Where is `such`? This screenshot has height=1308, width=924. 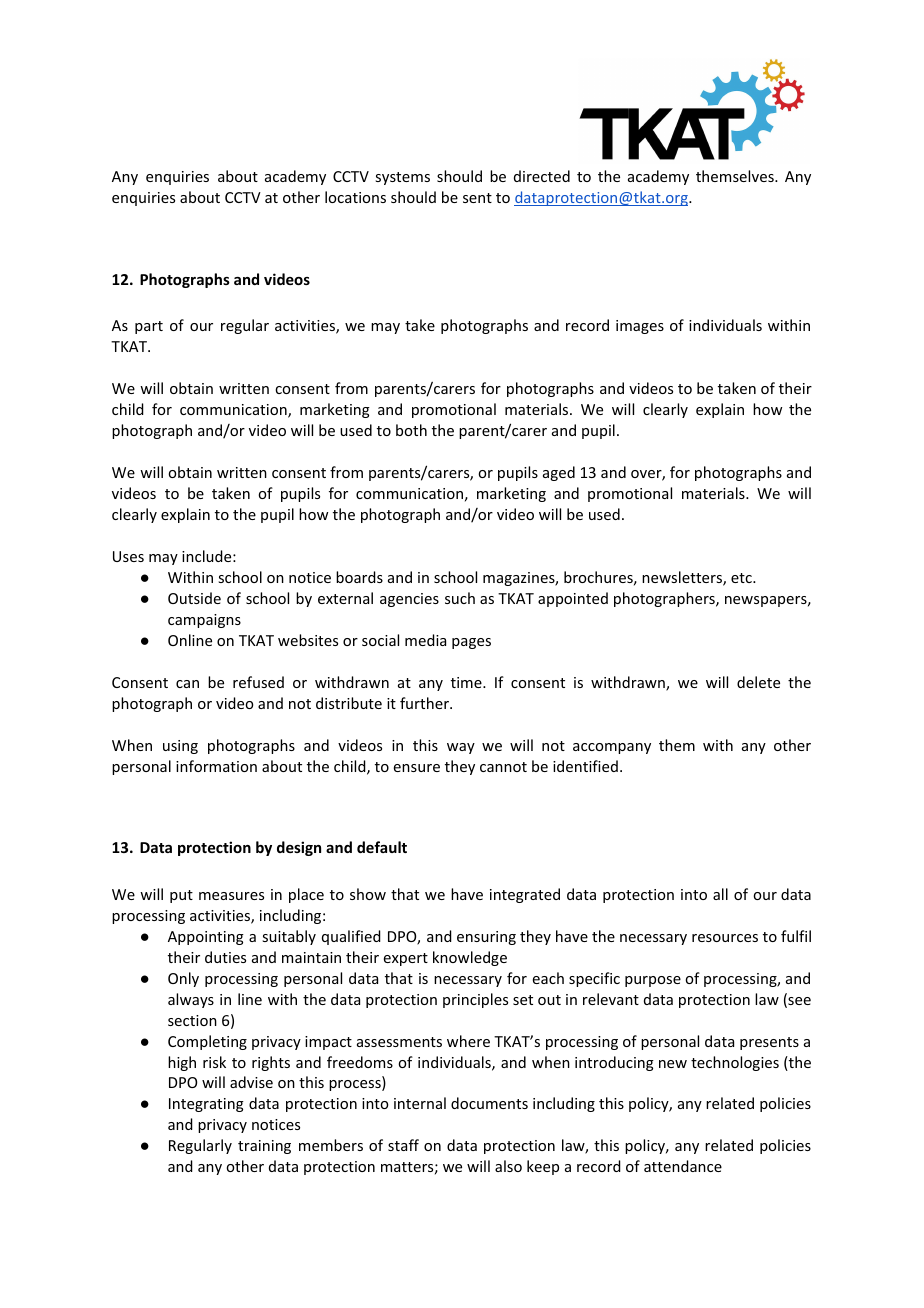
such is located at coordinates (460, 598).
